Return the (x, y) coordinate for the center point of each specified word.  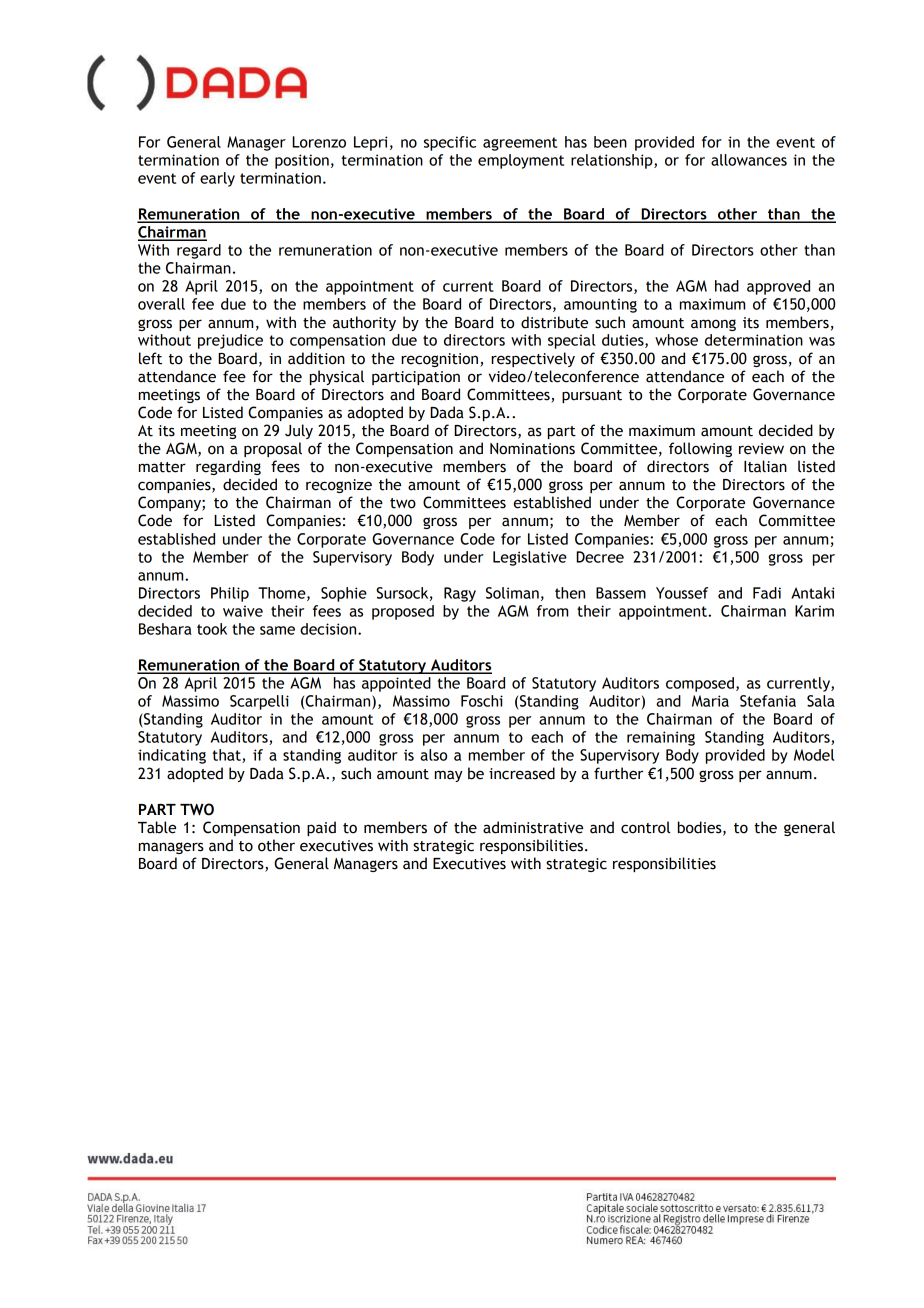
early (217, 179)
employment (521, 161)
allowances (749, 160)
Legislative (530, 558)
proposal (273, 449)
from (552, 611)
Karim (814, 611)
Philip (230, 594)
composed (700, 684)
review (761, 449)
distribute (554, 322)
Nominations (532, 449)
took (212, 629)
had (727, 286)
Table (157, 827)
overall (161, 304)
